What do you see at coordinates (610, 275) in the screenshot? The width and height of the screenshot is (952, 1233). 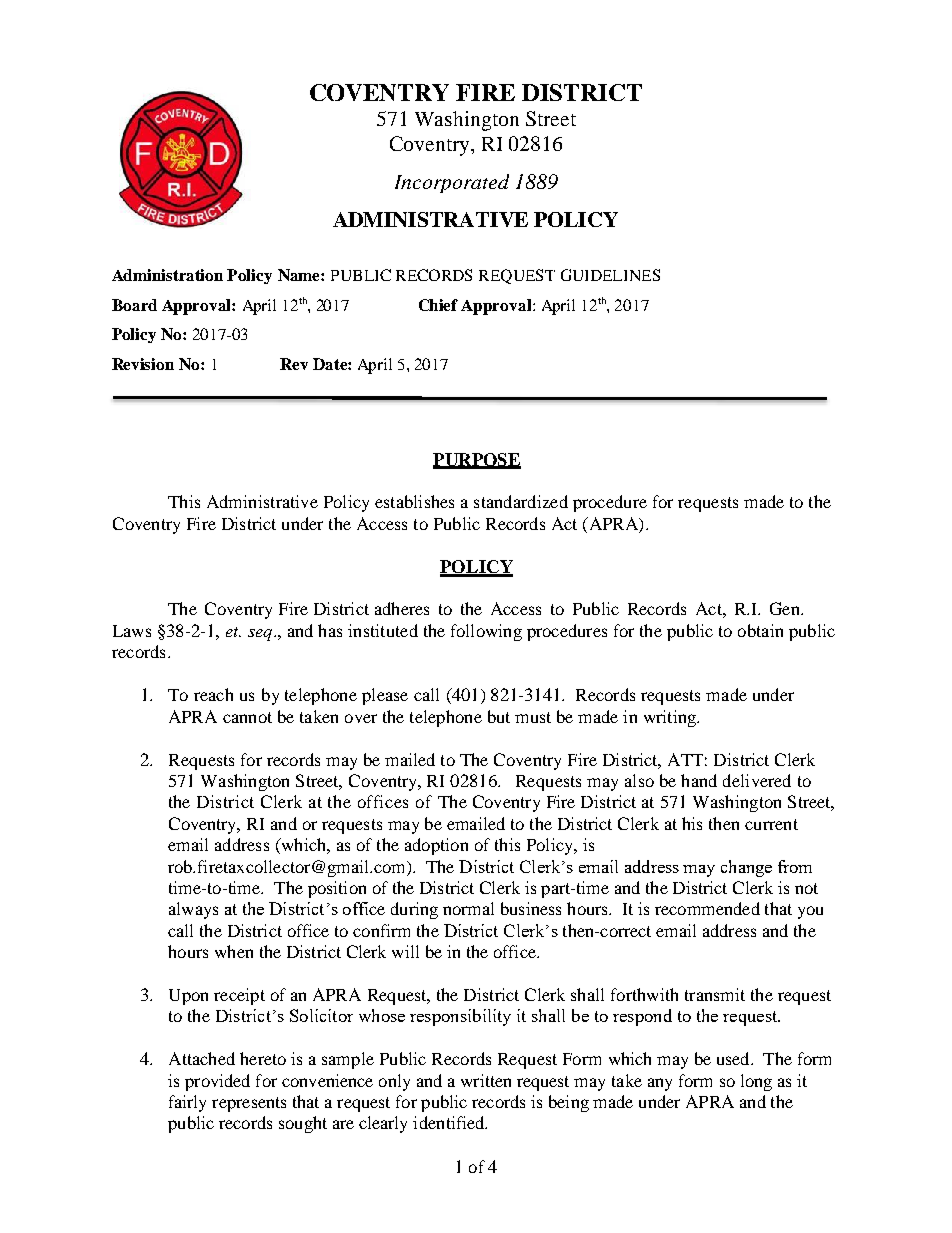 I see `GUIDELINES` at bounding box center [610, 275].
